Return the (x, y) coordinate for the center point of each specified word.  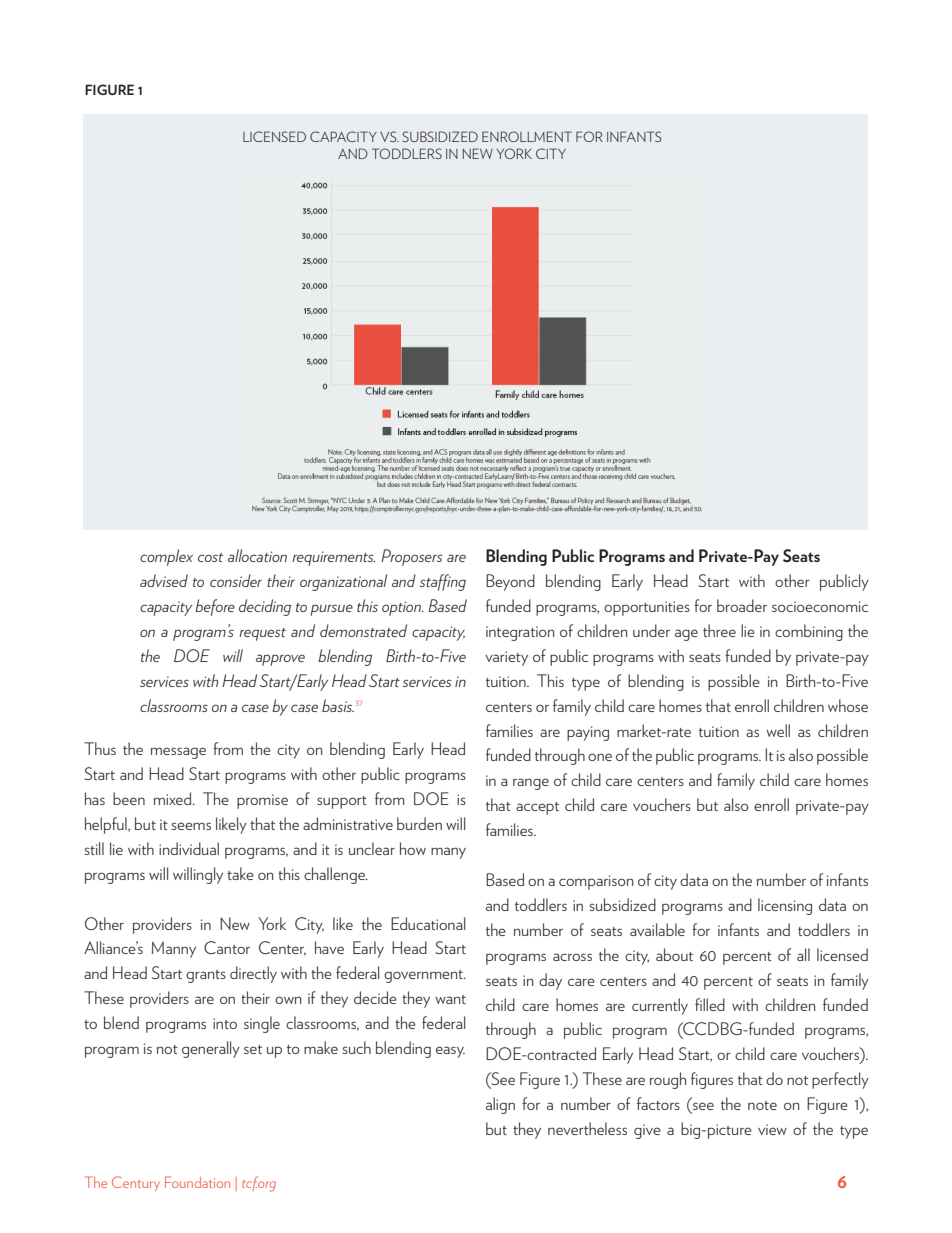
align (500, 1105)
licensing (785, 906)
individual (189, 848)
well (778, 730)
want (451, 999)
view (772, 1129)
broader (742, 605)
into (225, 1023)
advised (164, 580)
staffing (443, 582)
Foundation (197, 1182)
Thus (100, 748)
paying (588, 733)
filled (710, 1004)
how (413, 848)
